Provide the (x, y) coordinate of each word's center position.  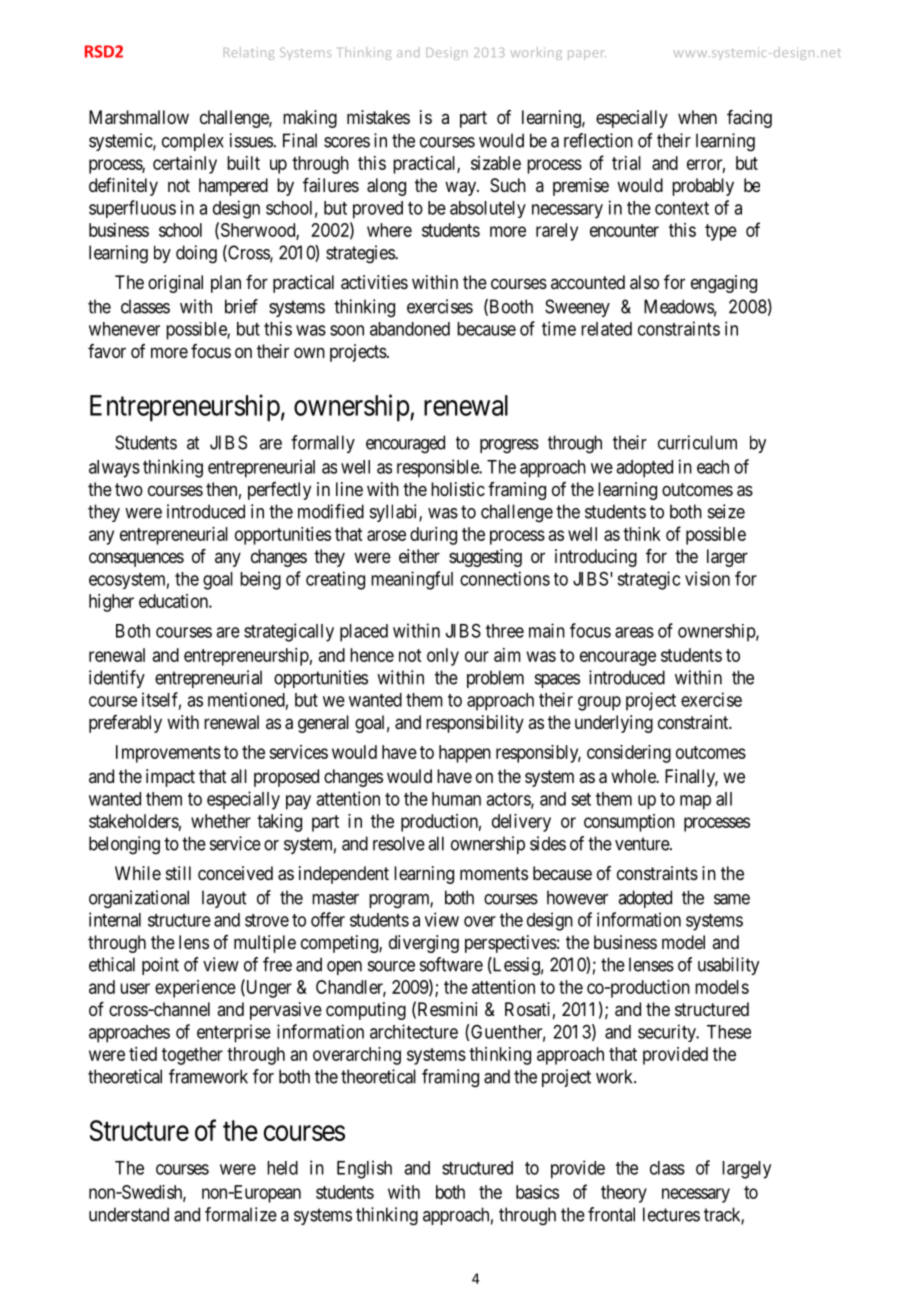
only (443, 657)
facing (749, 119)
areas (634, 632)
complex (193, 142)
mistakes (378, 117)
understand (129, 1214)
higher (111, 603)
